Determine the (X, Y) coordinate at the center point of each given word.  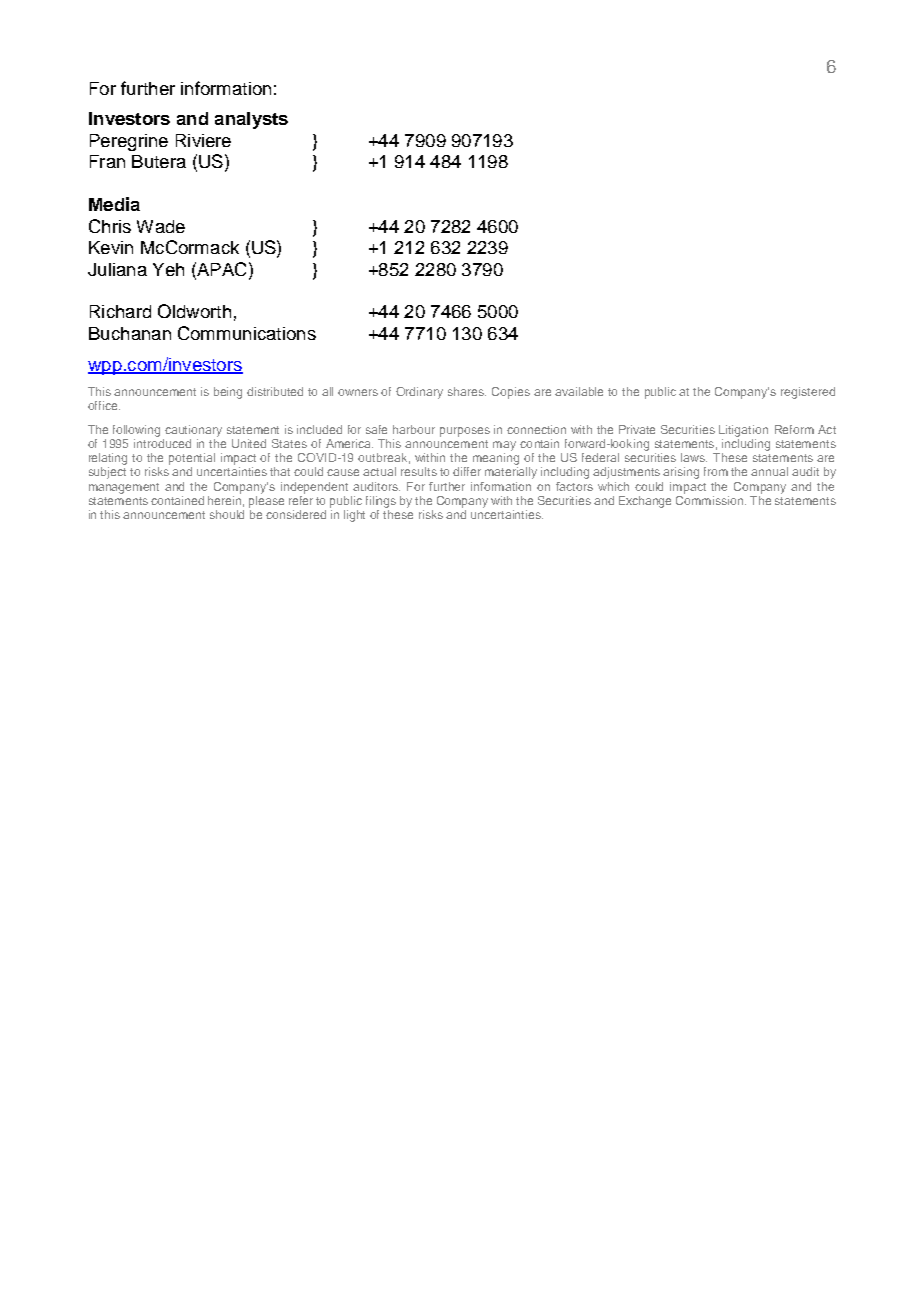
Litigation (743, 431)
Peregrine (129, 142)
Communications (247, 333)
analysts (251, 120)
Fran (107, 161)
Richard (120, 311)
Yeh (168, 269)
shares (467, 391)
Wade (161, 226)
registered (808, 393)
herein (226, 501)
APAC (220, 269)
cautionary (193, 431)
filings (381, 502)
